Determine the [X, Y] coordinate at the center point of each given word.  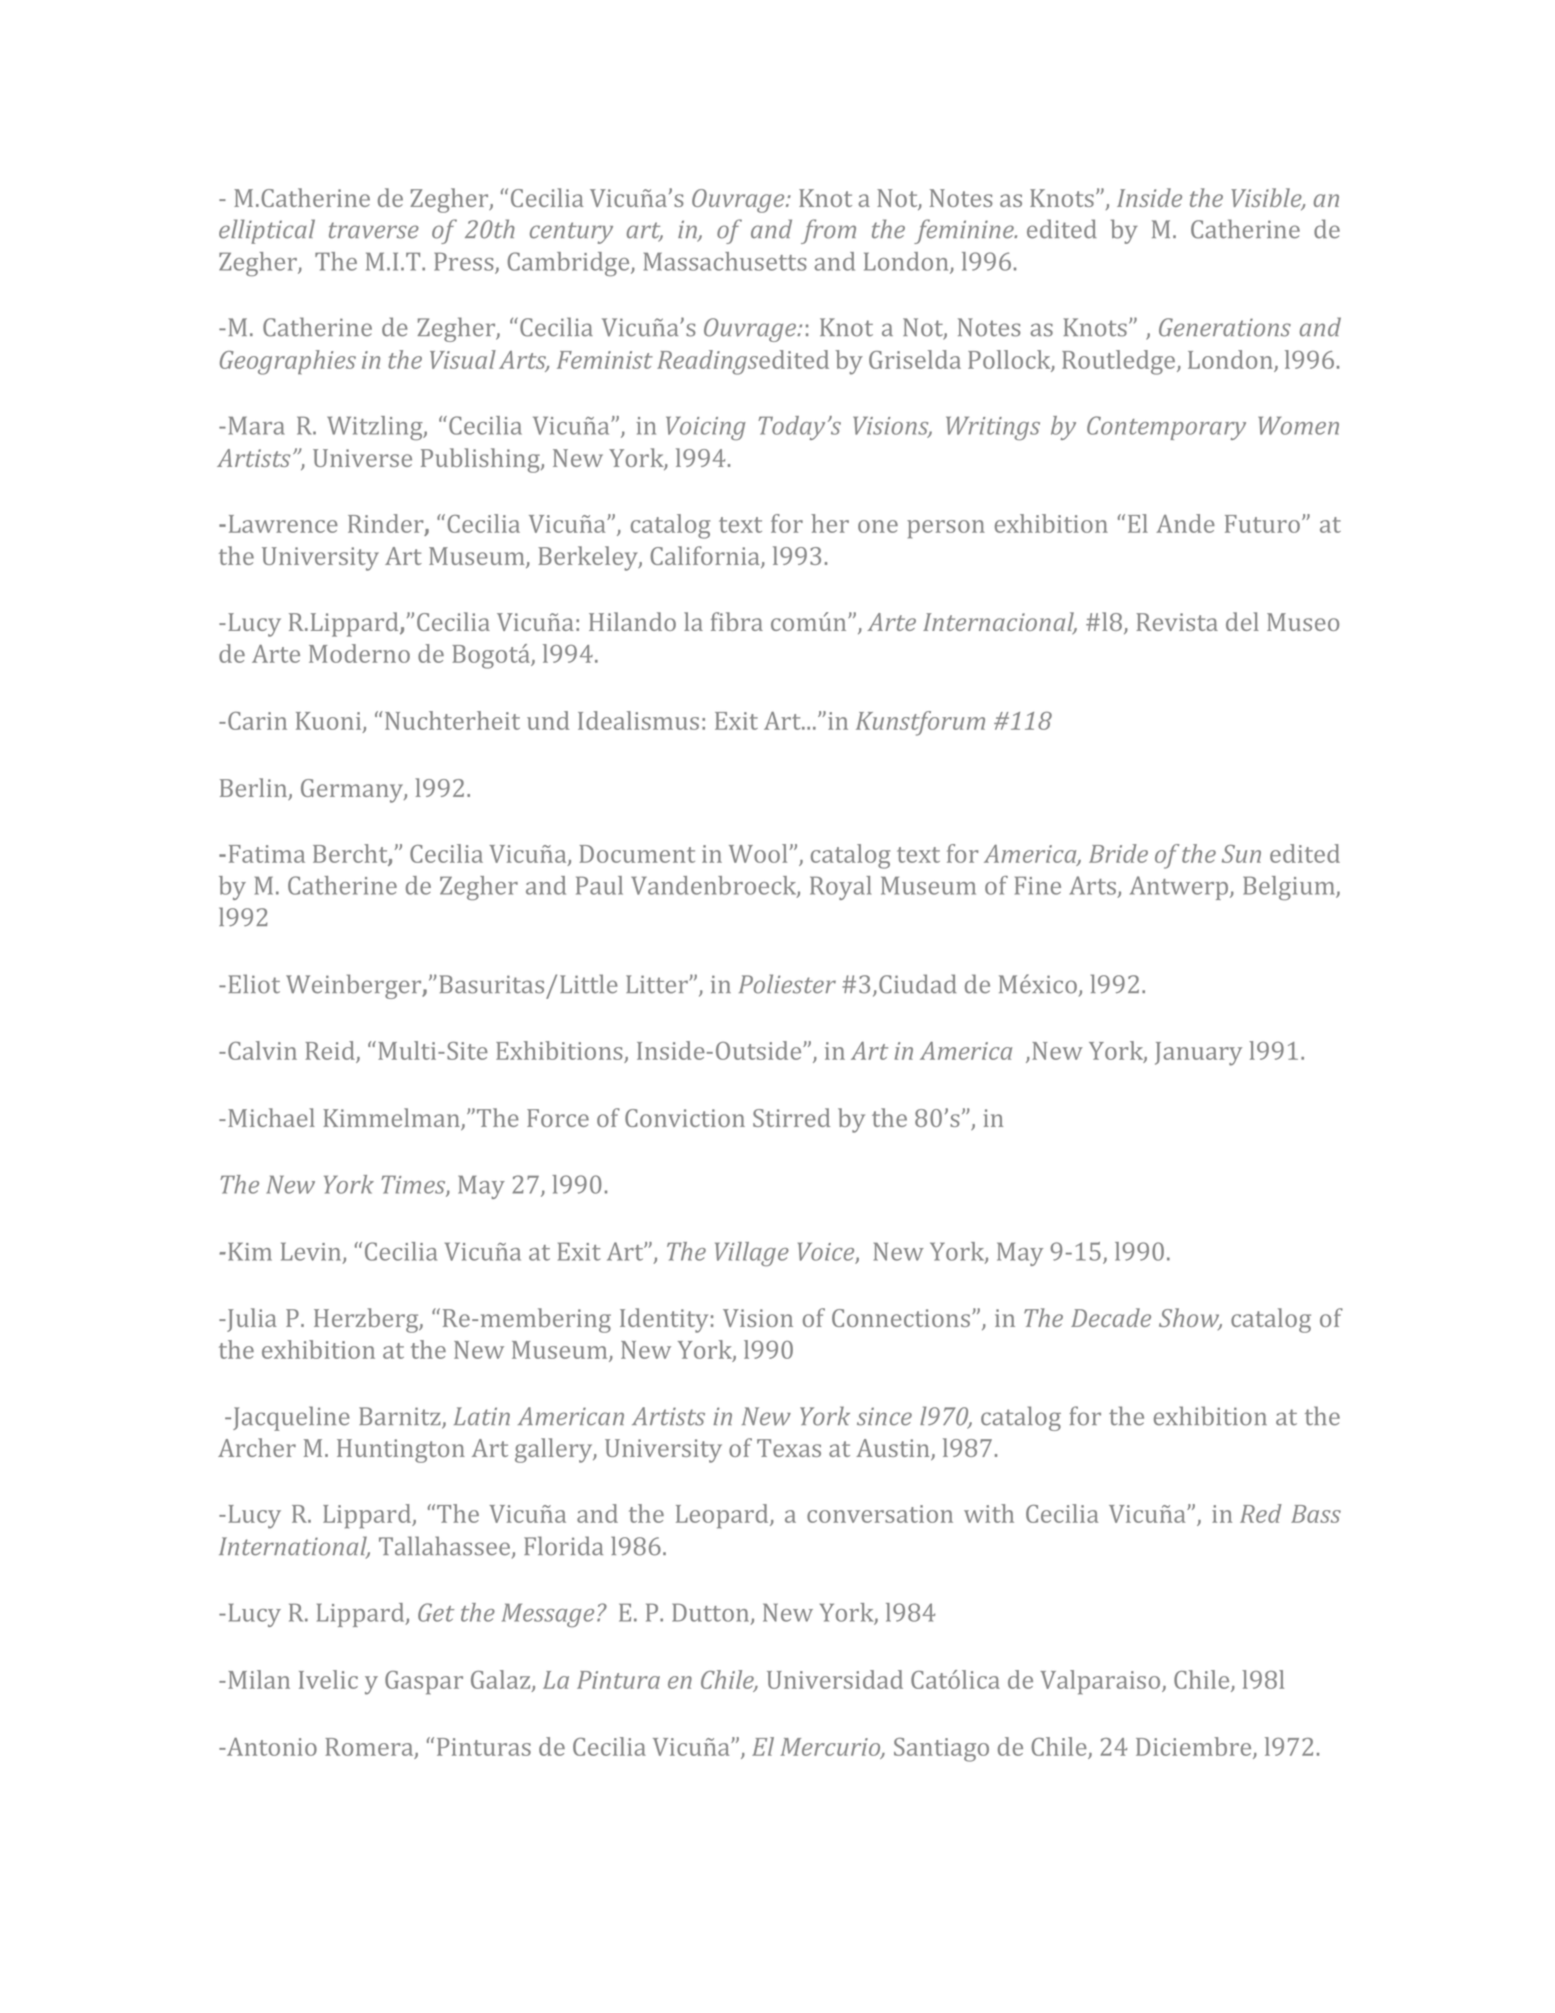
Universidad [835, 1679]
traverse [374, 230]
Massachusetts [725, 261]
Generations [1225, 327]
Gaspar [424, 1683]
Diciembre [1195, 1748]
